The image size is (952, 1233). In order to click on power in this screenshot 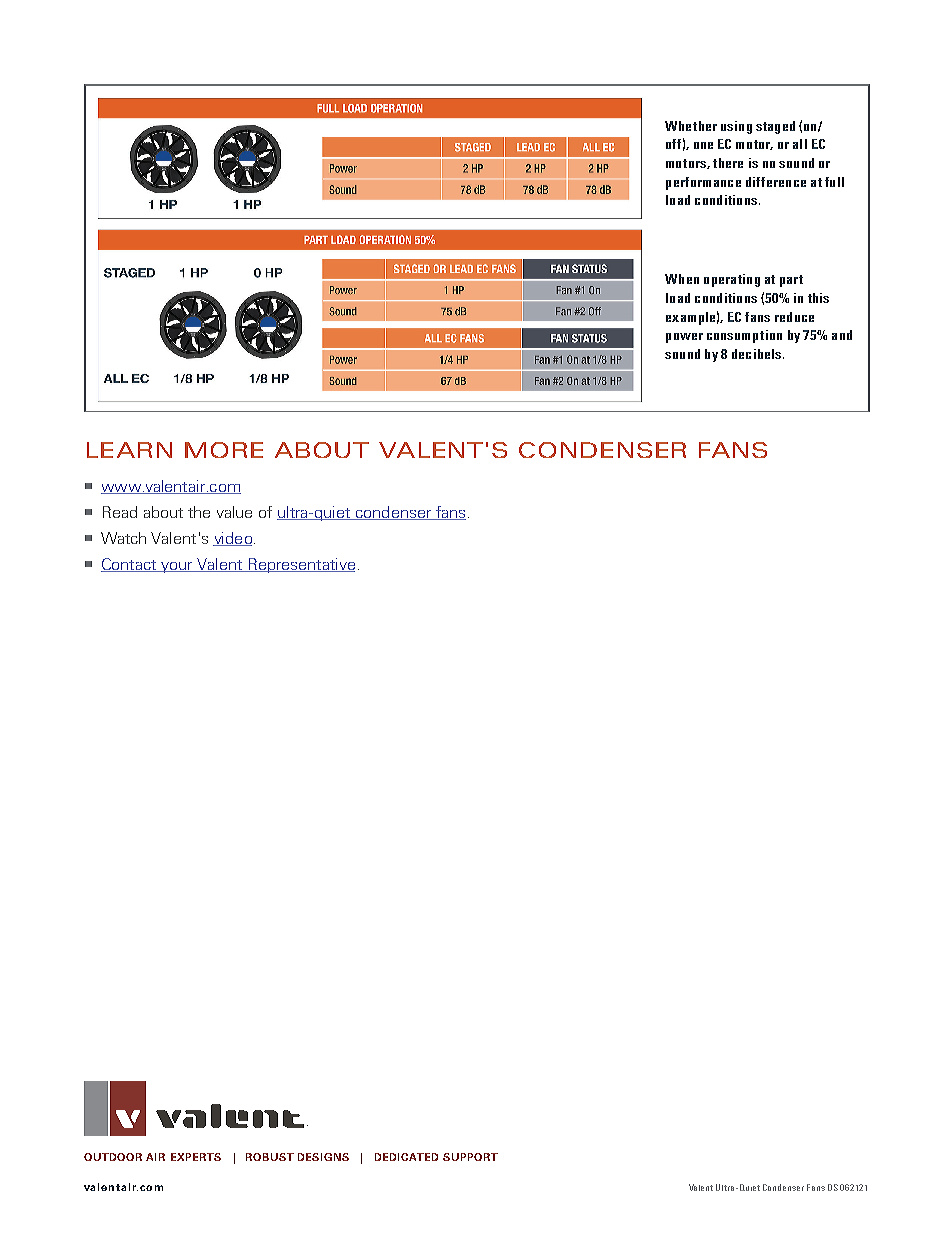, I will do `click(684, 338)`.
